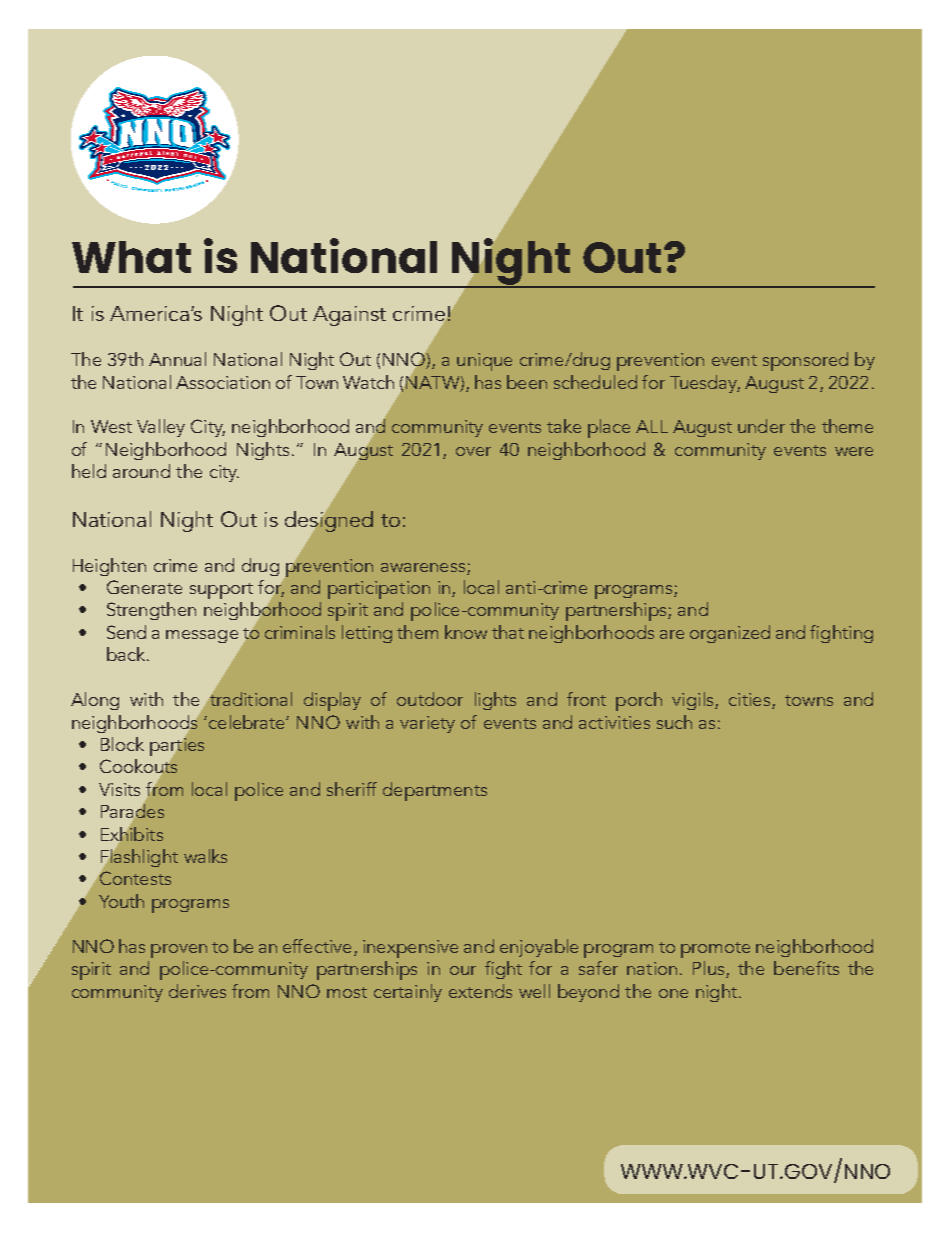  Describe the element at coordinates (141, 471) in the screenshot. I see `around` at that location.
